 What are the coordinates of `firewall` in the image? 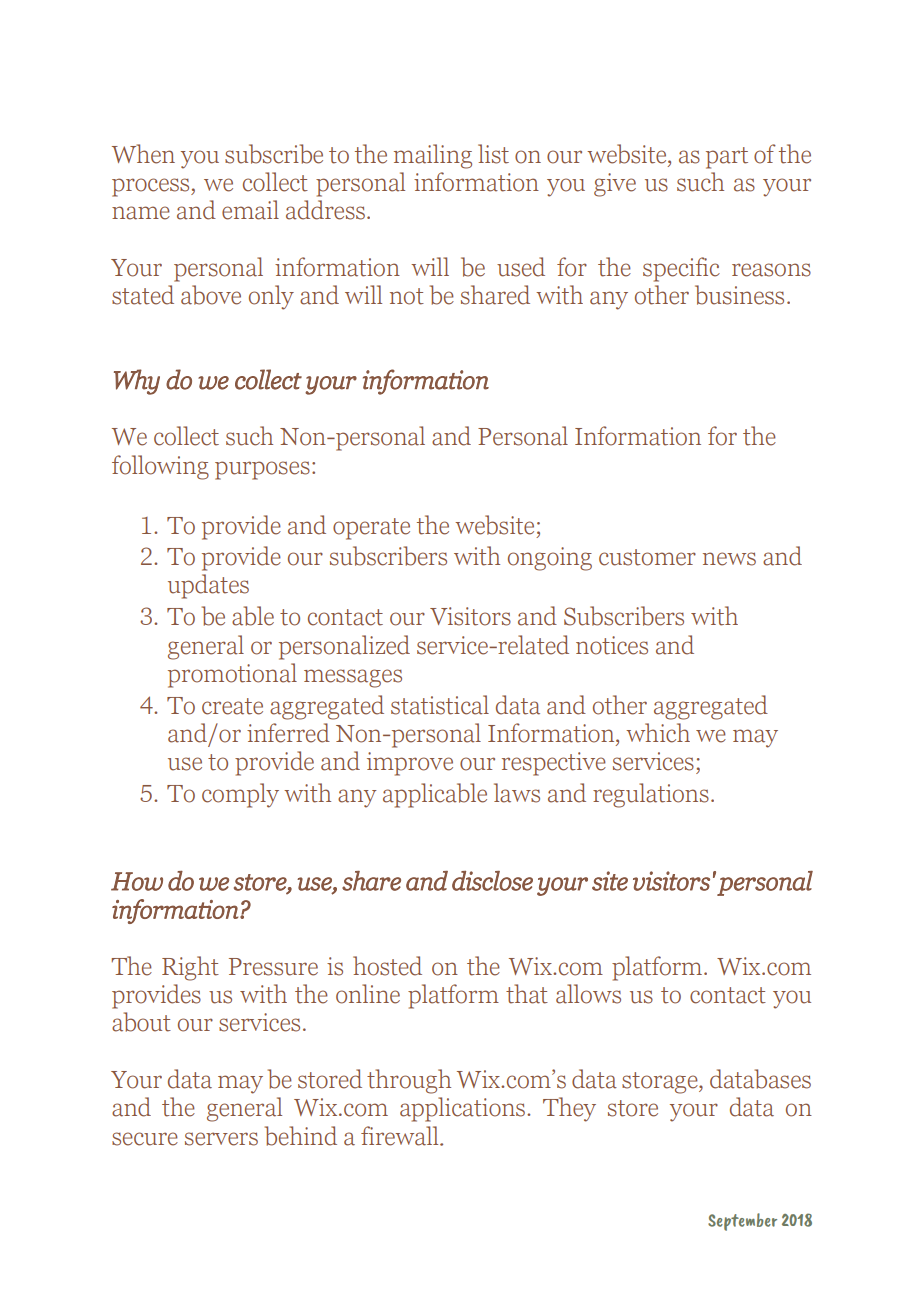 It's located at (401, 1136).
